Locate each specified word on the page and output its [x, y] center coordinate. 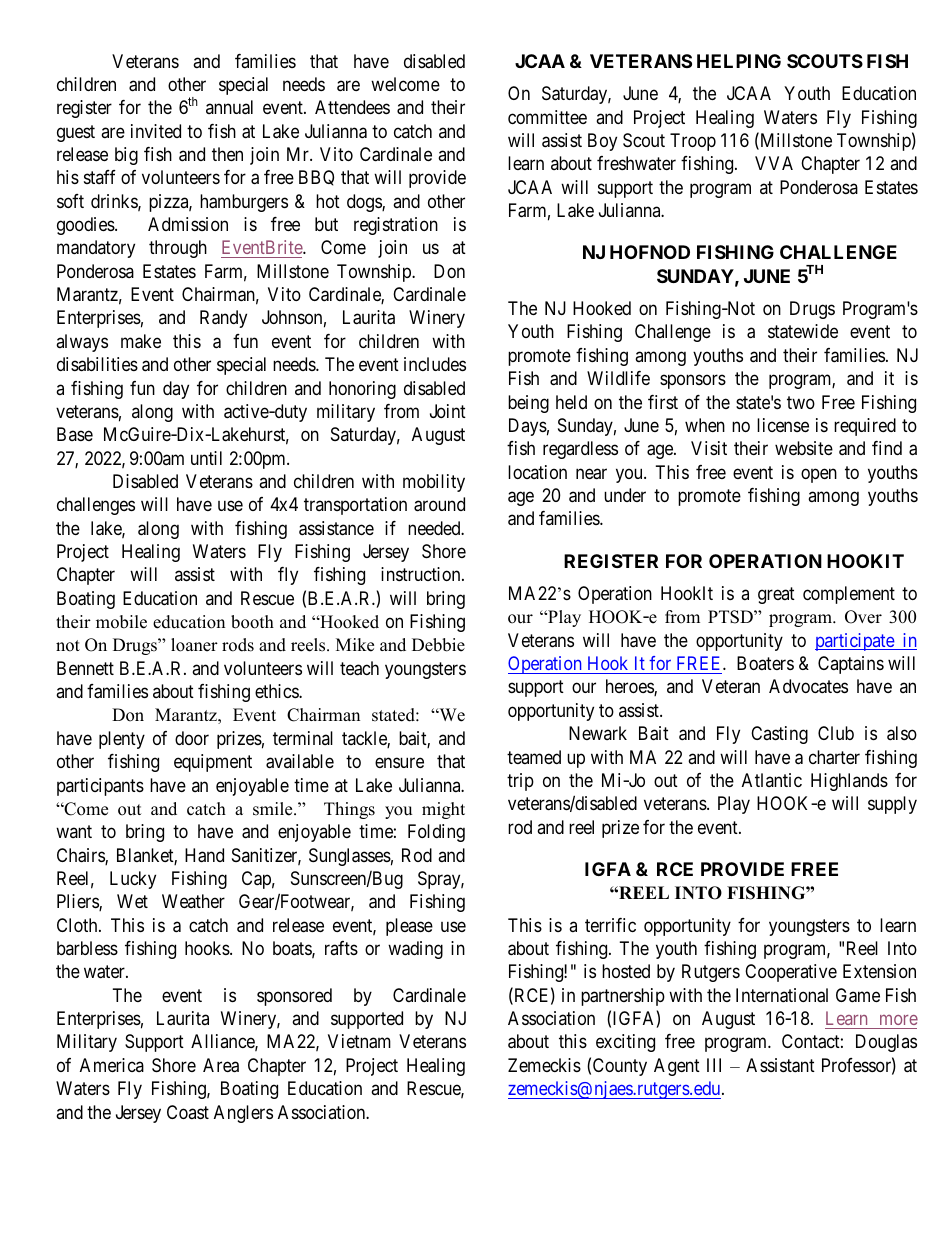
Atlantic [772, 780]
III [714, 1065]
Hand [204, 855]
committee [547, 117]
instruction [422, 574]
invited [156, 131]
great [776, 595]
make [141, 341]
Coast [188, 1112]
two [801, 402]
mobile [121, 622]
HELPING [739, 61]
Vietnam [359, 1041]
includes [435, 364]
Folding [436, 833]
